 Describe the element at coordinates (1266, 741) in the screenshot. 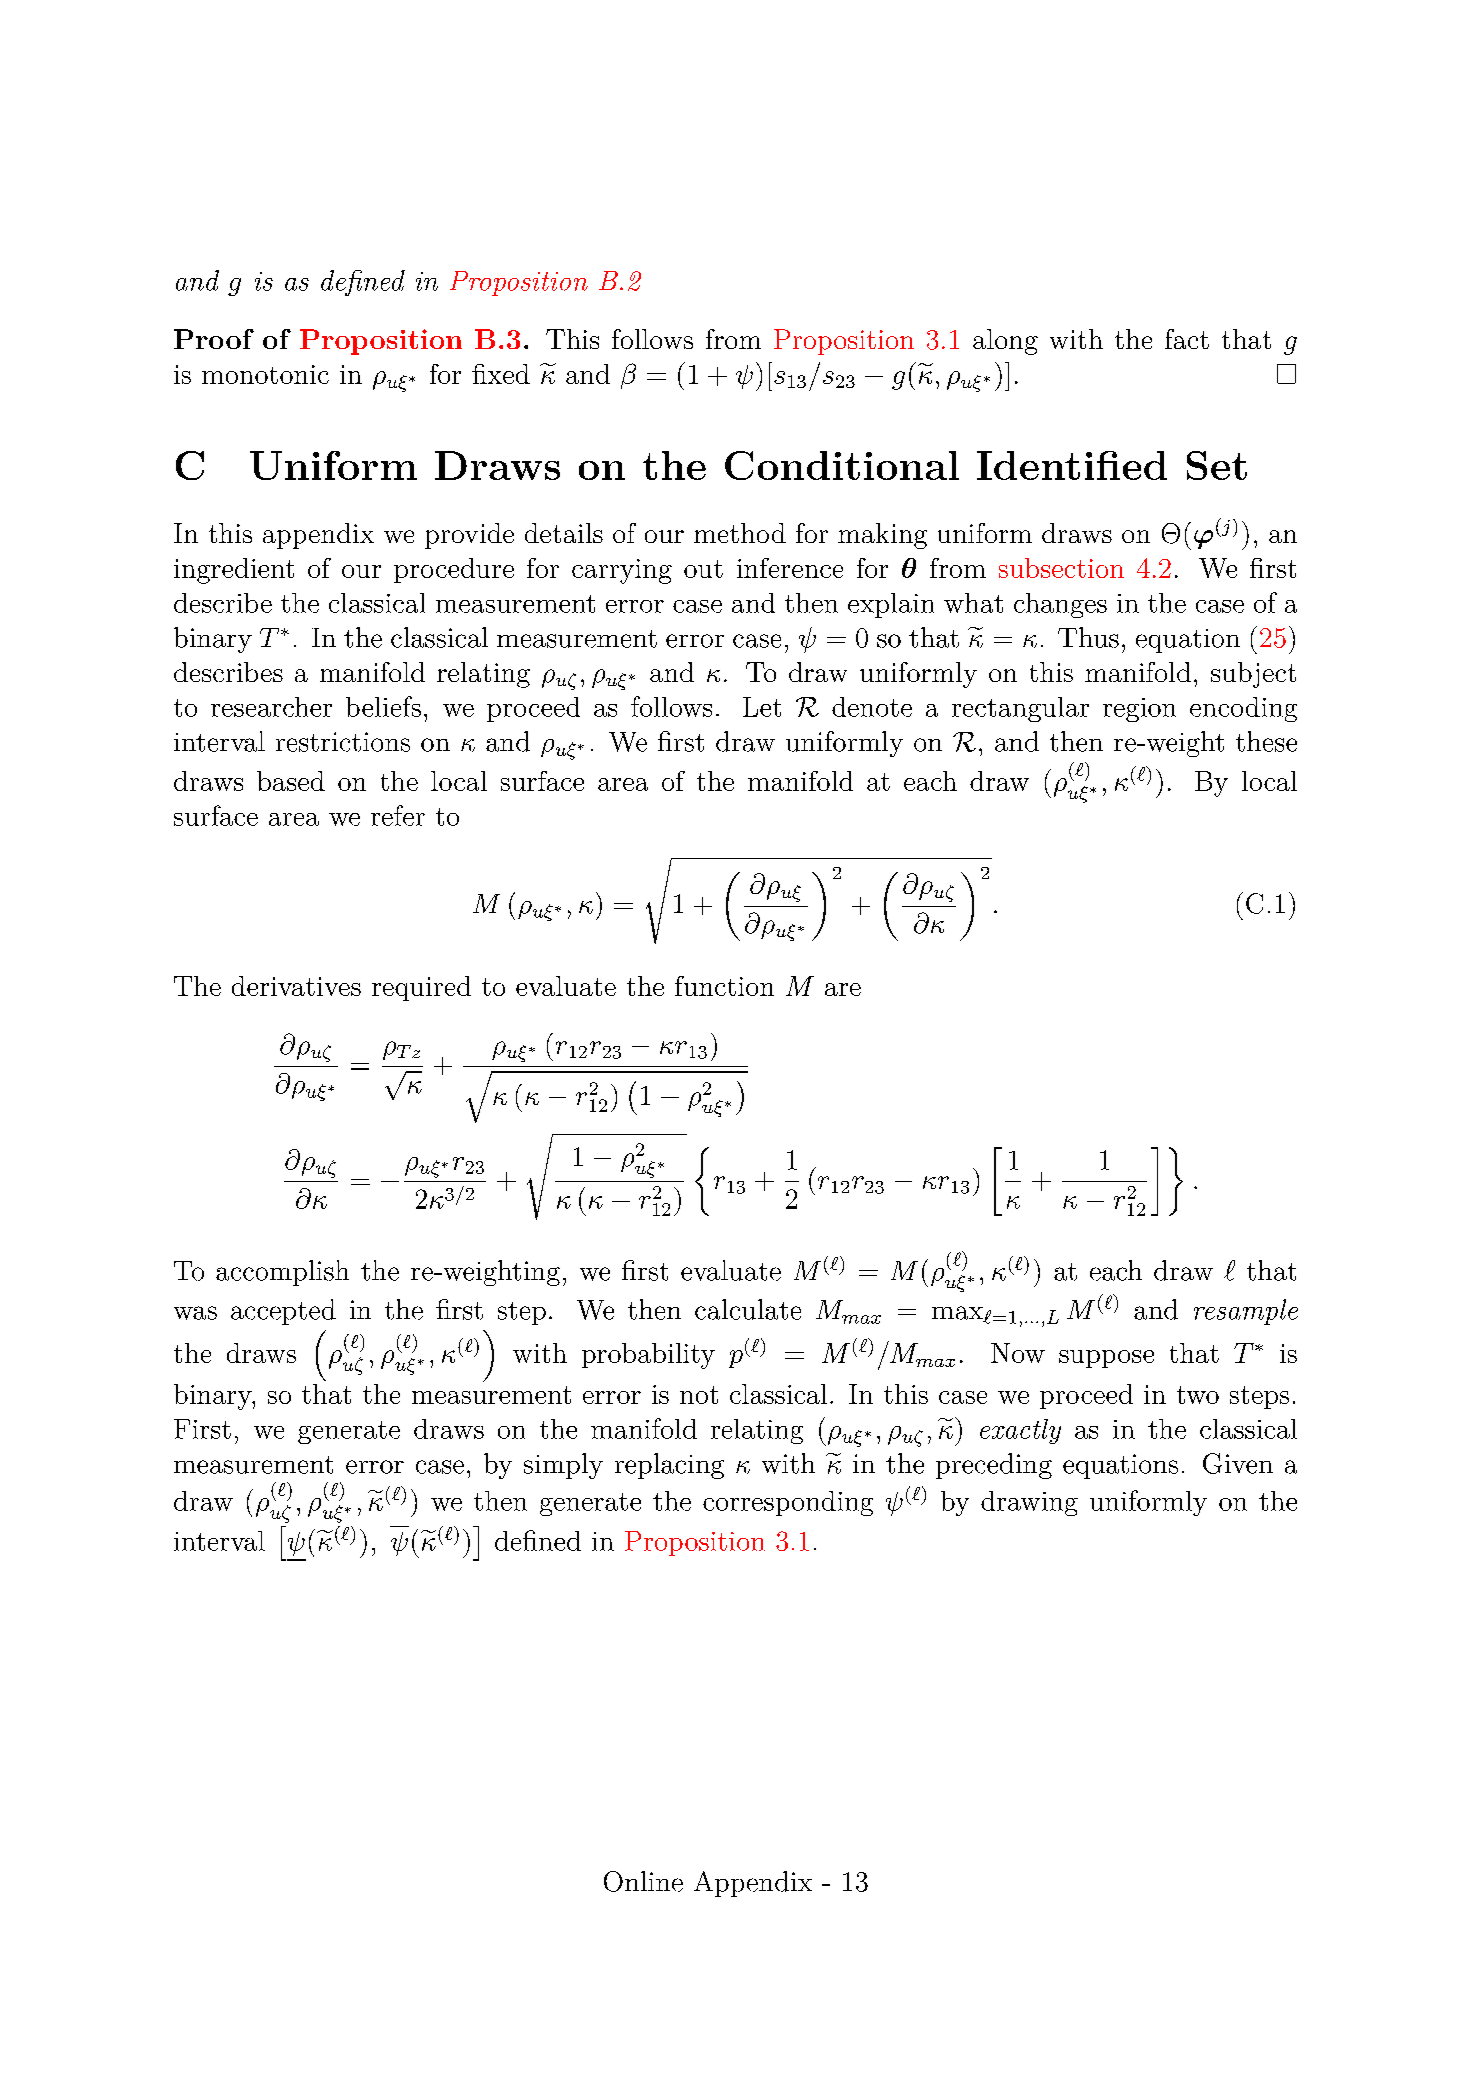

I see `these` at that location.
